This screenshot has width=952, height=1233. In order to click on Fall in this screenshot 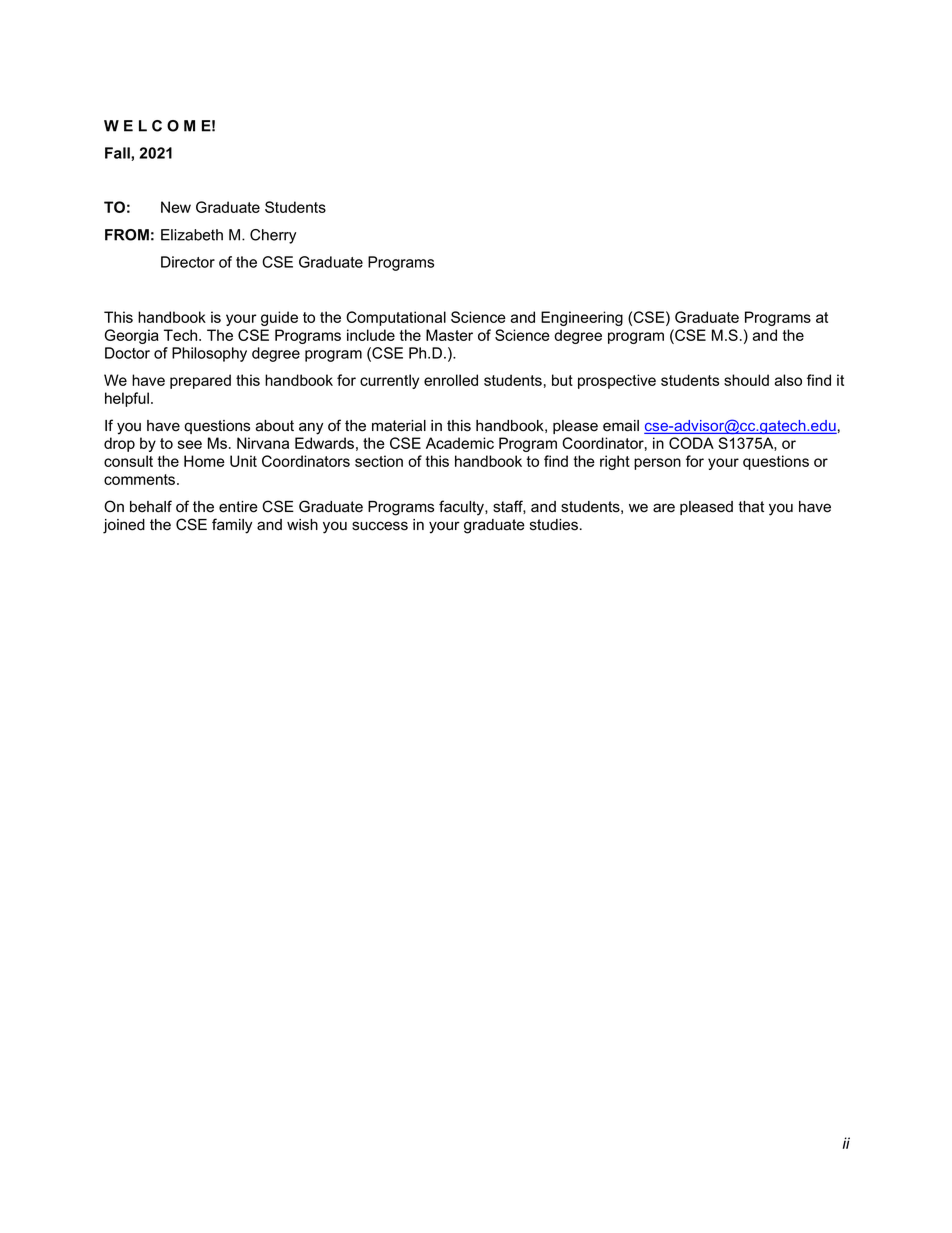, I will do `click(118, 153)`.
